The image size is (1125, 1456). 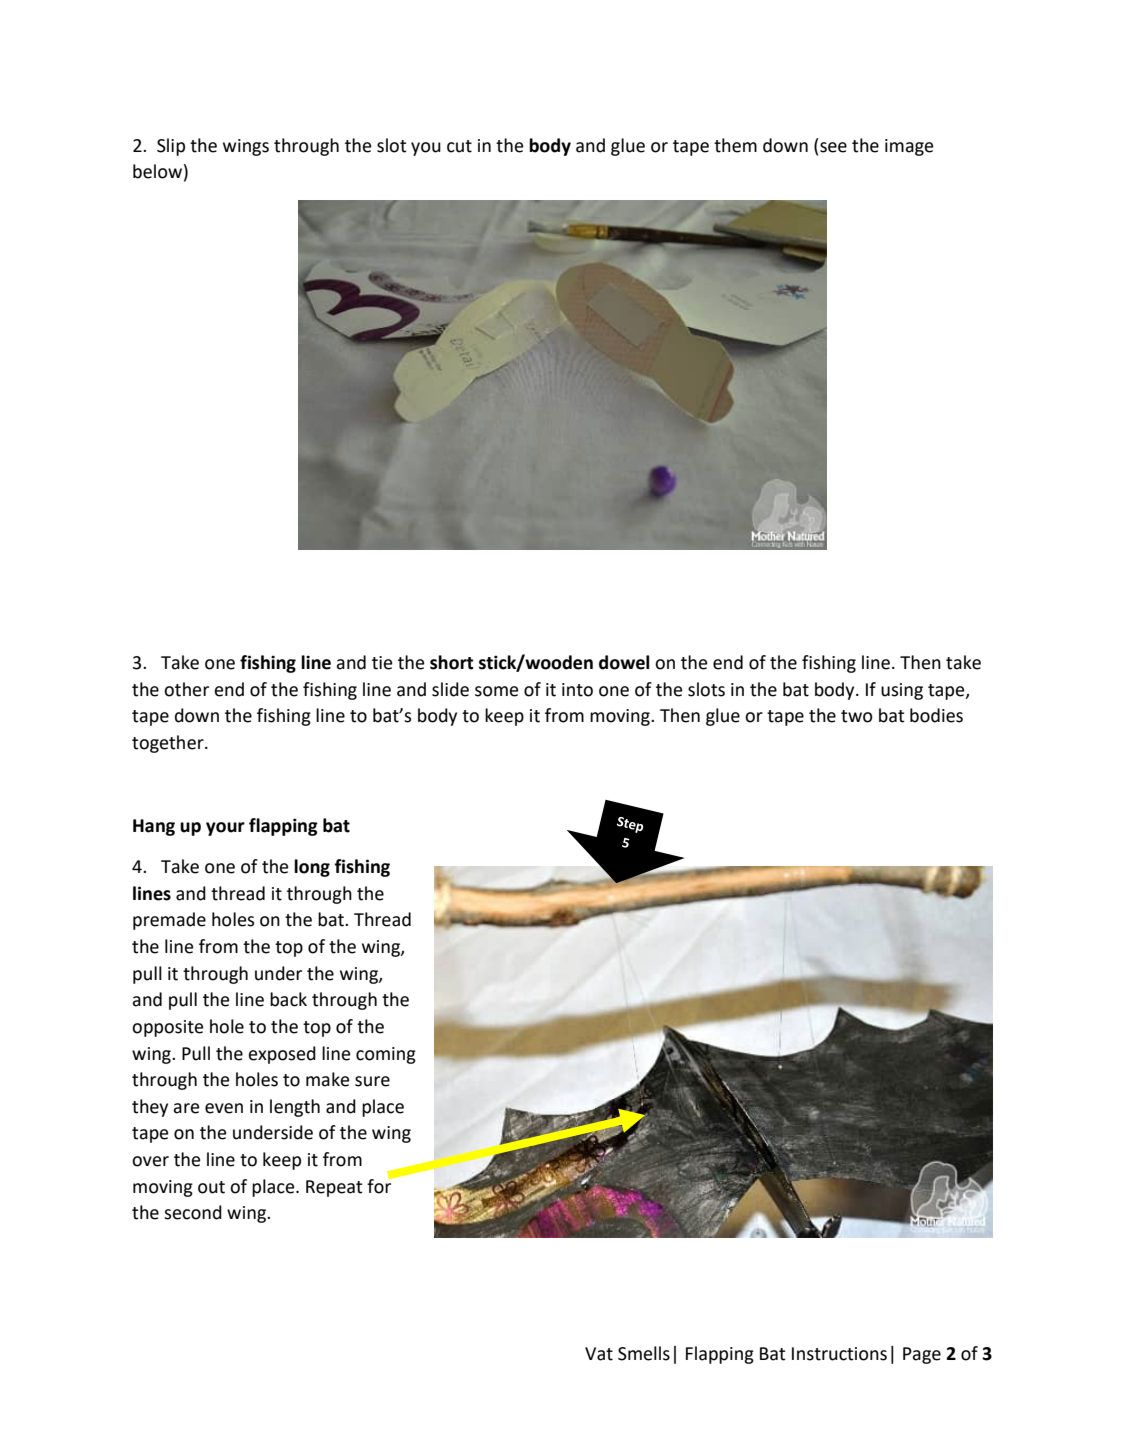 I want to click on using, so click(x=902, y=691).
